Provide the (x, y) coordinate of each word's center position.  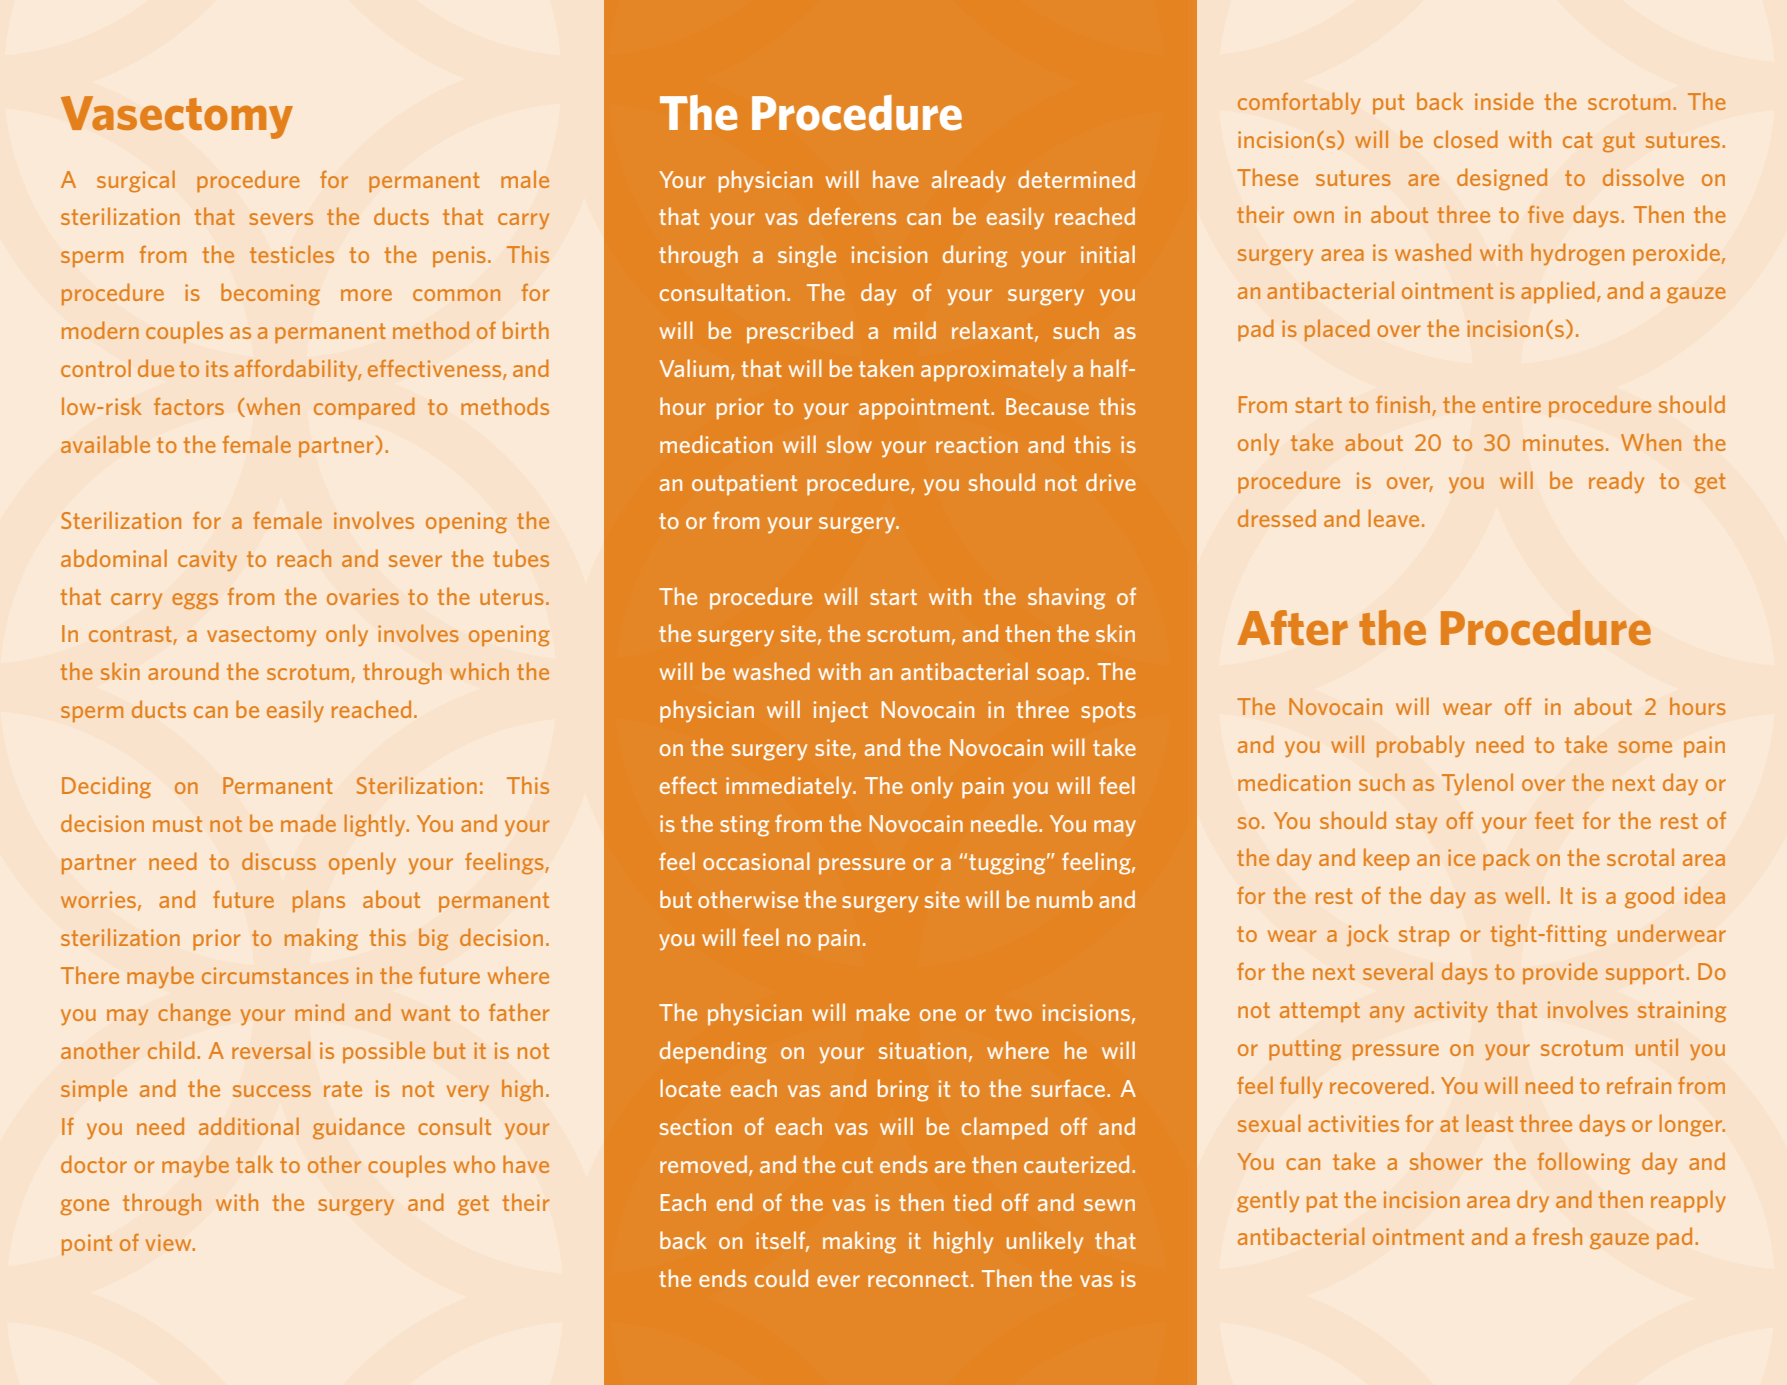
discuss (279, 861)
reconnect (918, 1279)
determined (1076, 179)
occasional (756, 861)
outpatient (744, 485)
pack (1506, 859)
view (170, 1242)
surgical (136, 181)
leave (1393, 518)
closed (1466, 139)
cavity (207, 560)
